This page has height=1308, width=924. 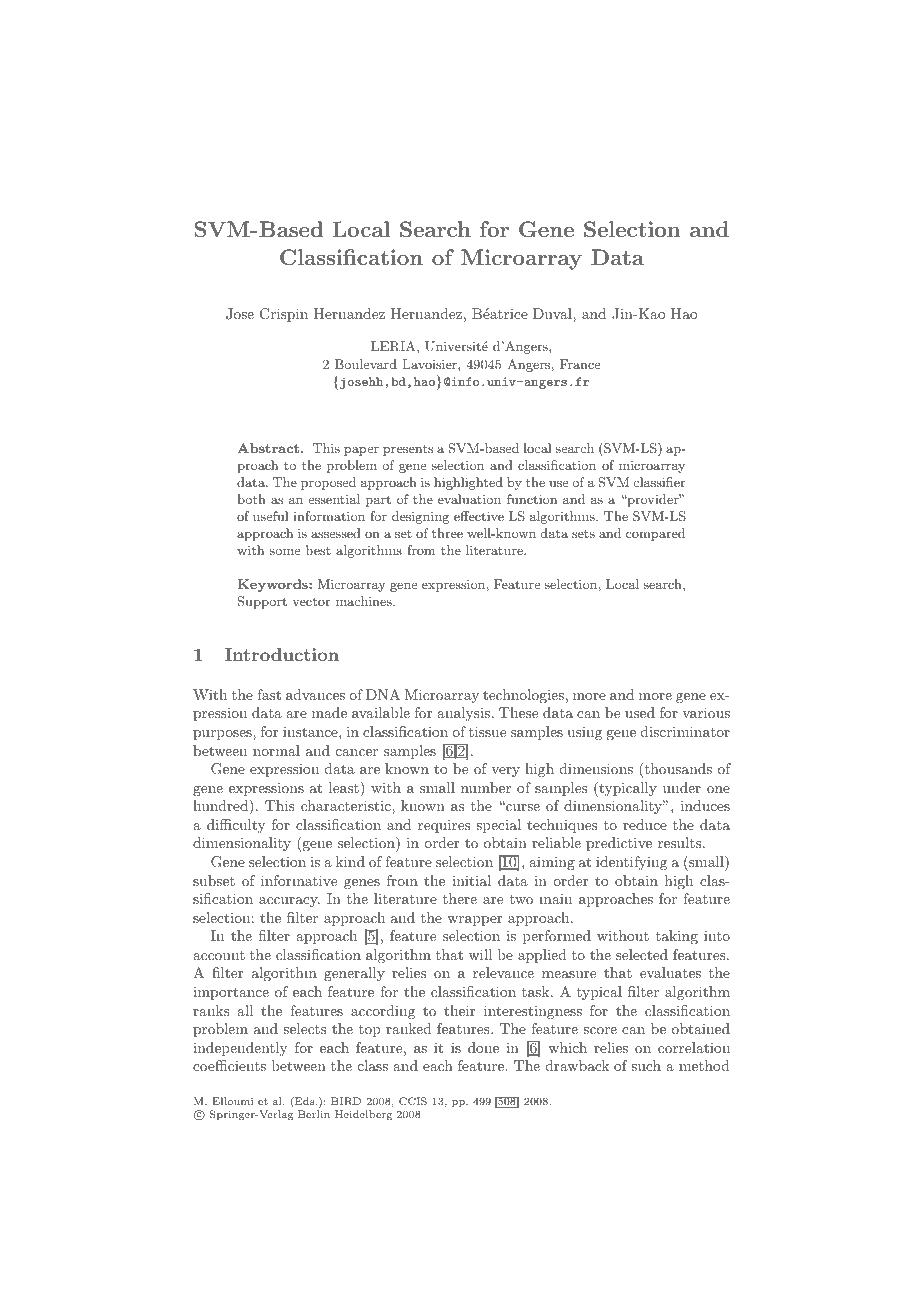 I want to click on Crispin, so click(x=284, y=315).
